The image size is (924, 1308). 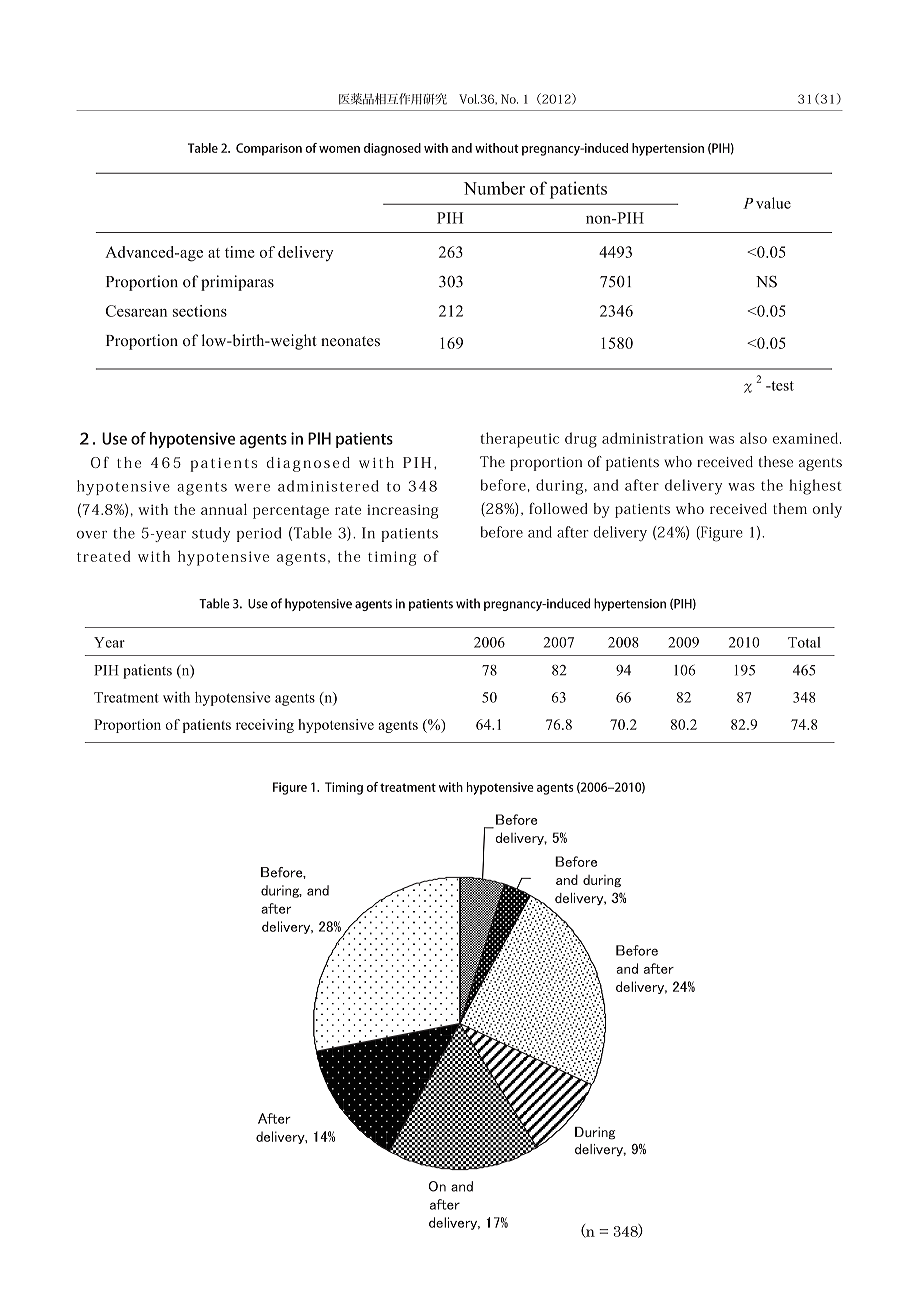 What do you see at coordinates (494, 188) in the document?
I see `Number` at bounding box center [494, 188].
